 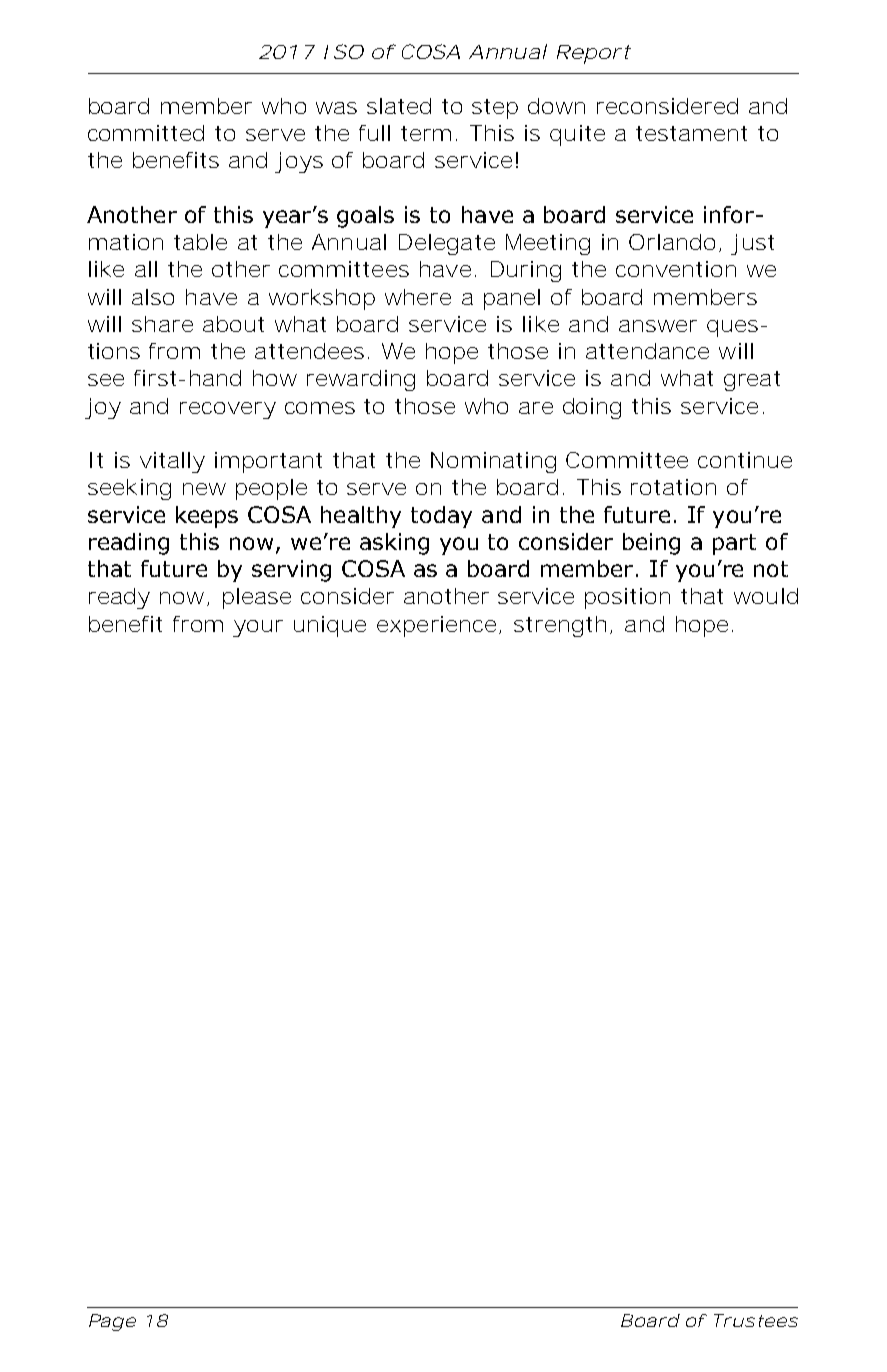 What do you see at coordinates (112, 1322) in the screenshot?
I see `Page` at bounding box center [112, 1322].
